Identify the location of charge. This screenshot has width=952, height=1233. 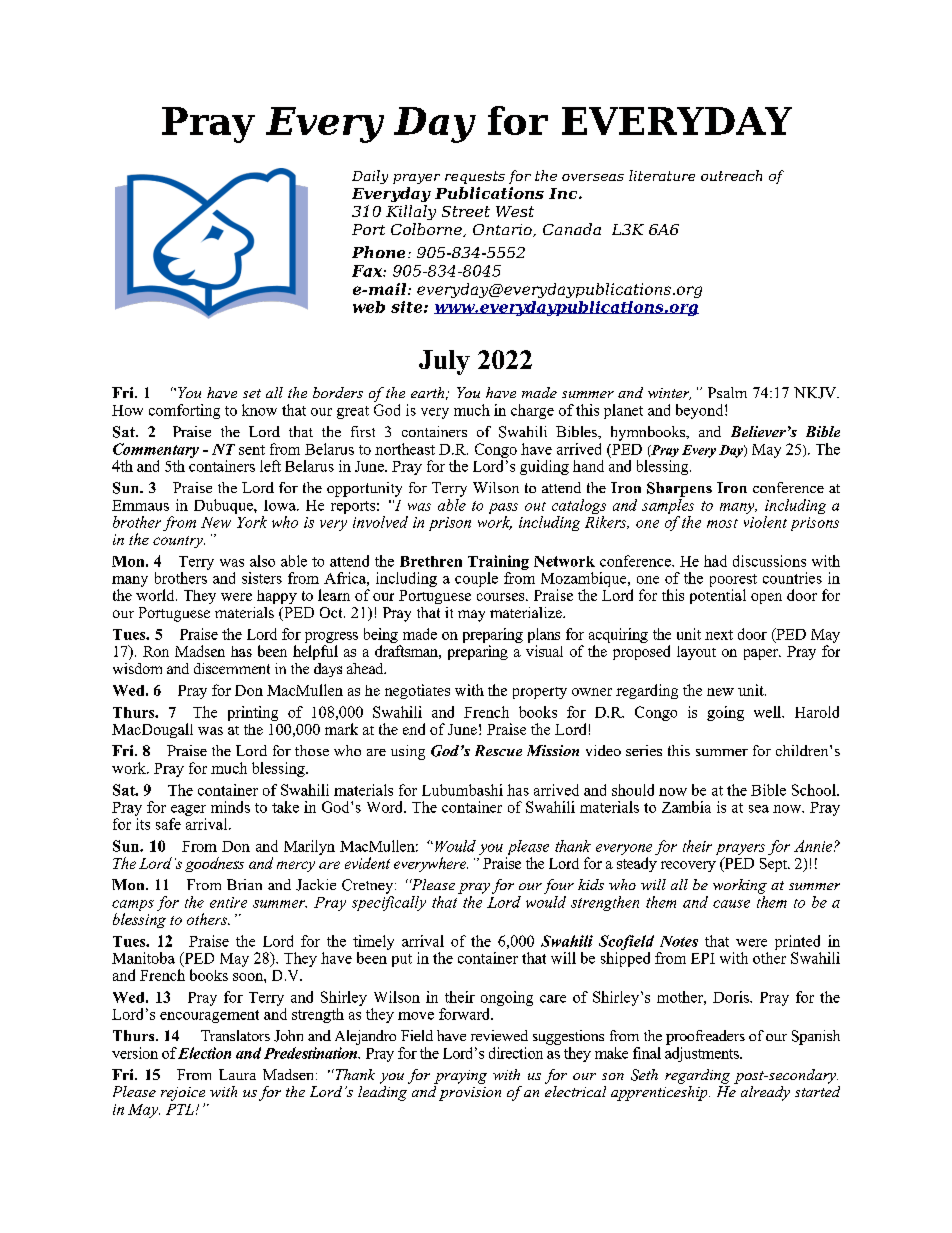
(532, 411).
